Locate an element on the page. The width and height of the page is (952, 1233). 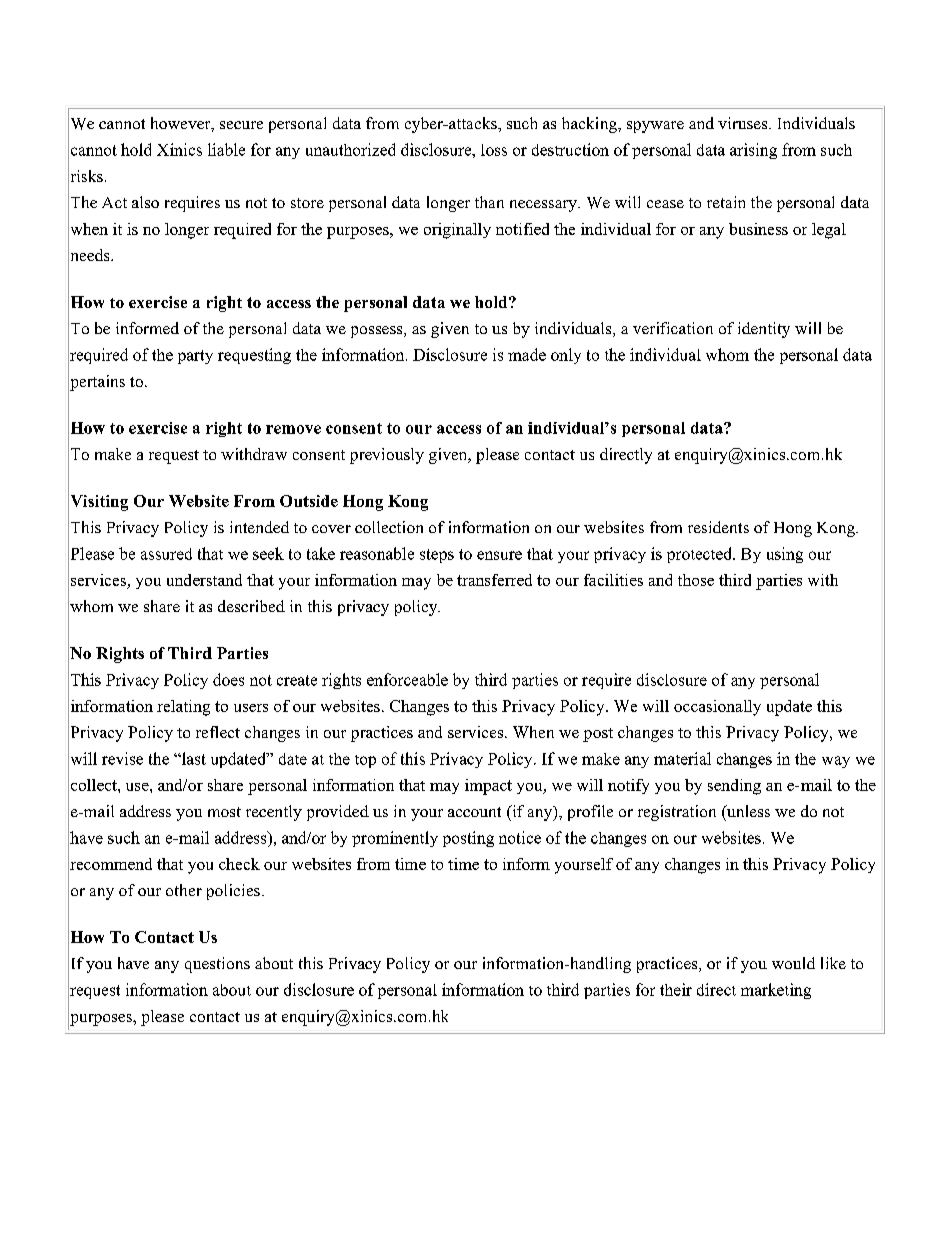
would is located at coordinates (793, 963).
